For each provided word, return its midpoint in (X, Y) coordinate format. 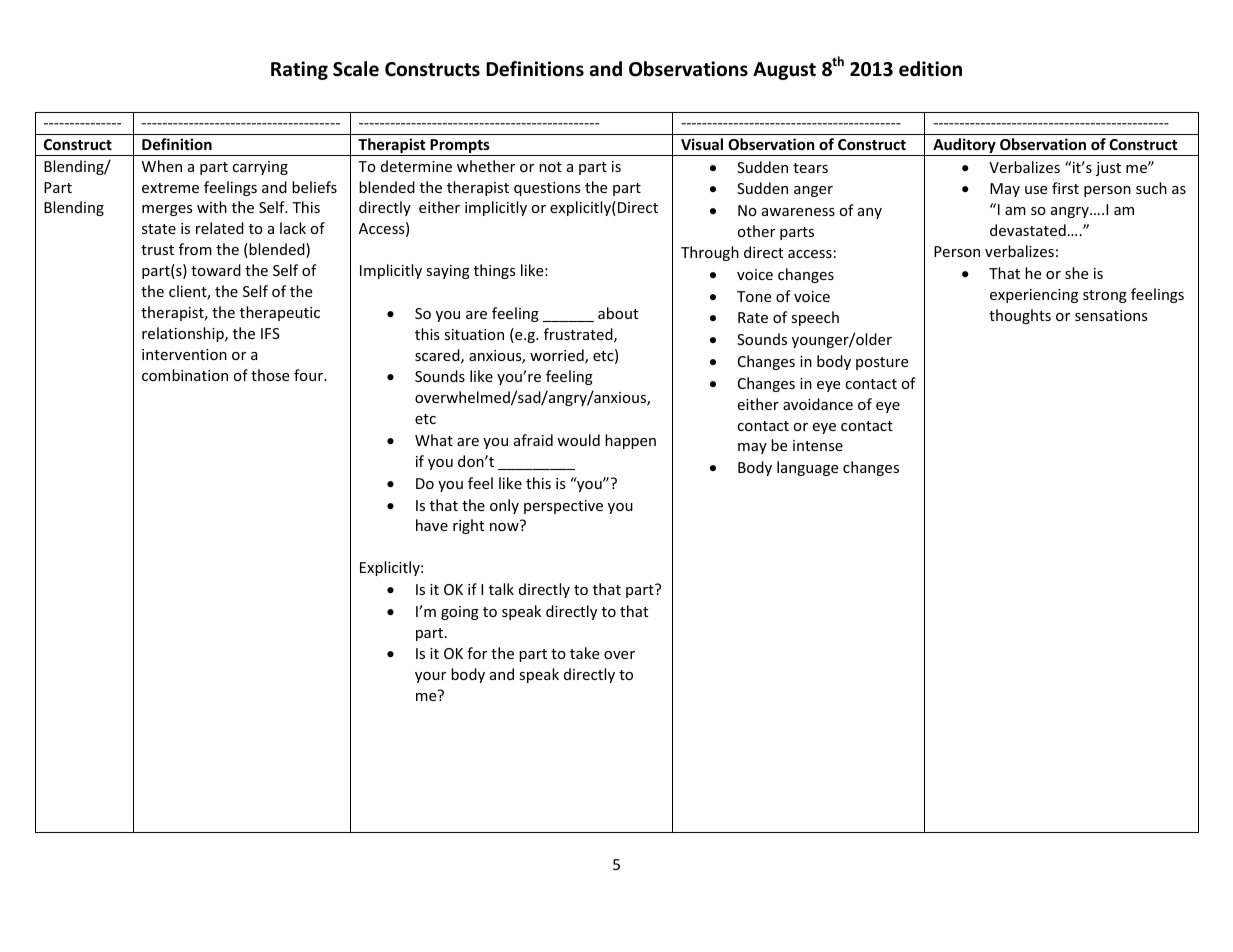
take (584, 653)
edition (930, 69)
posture (882, 363)
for (477, 653)
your (430, 677)
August (784, 71)
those (270, 375)
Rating (299, 70)
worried (558, 356)
